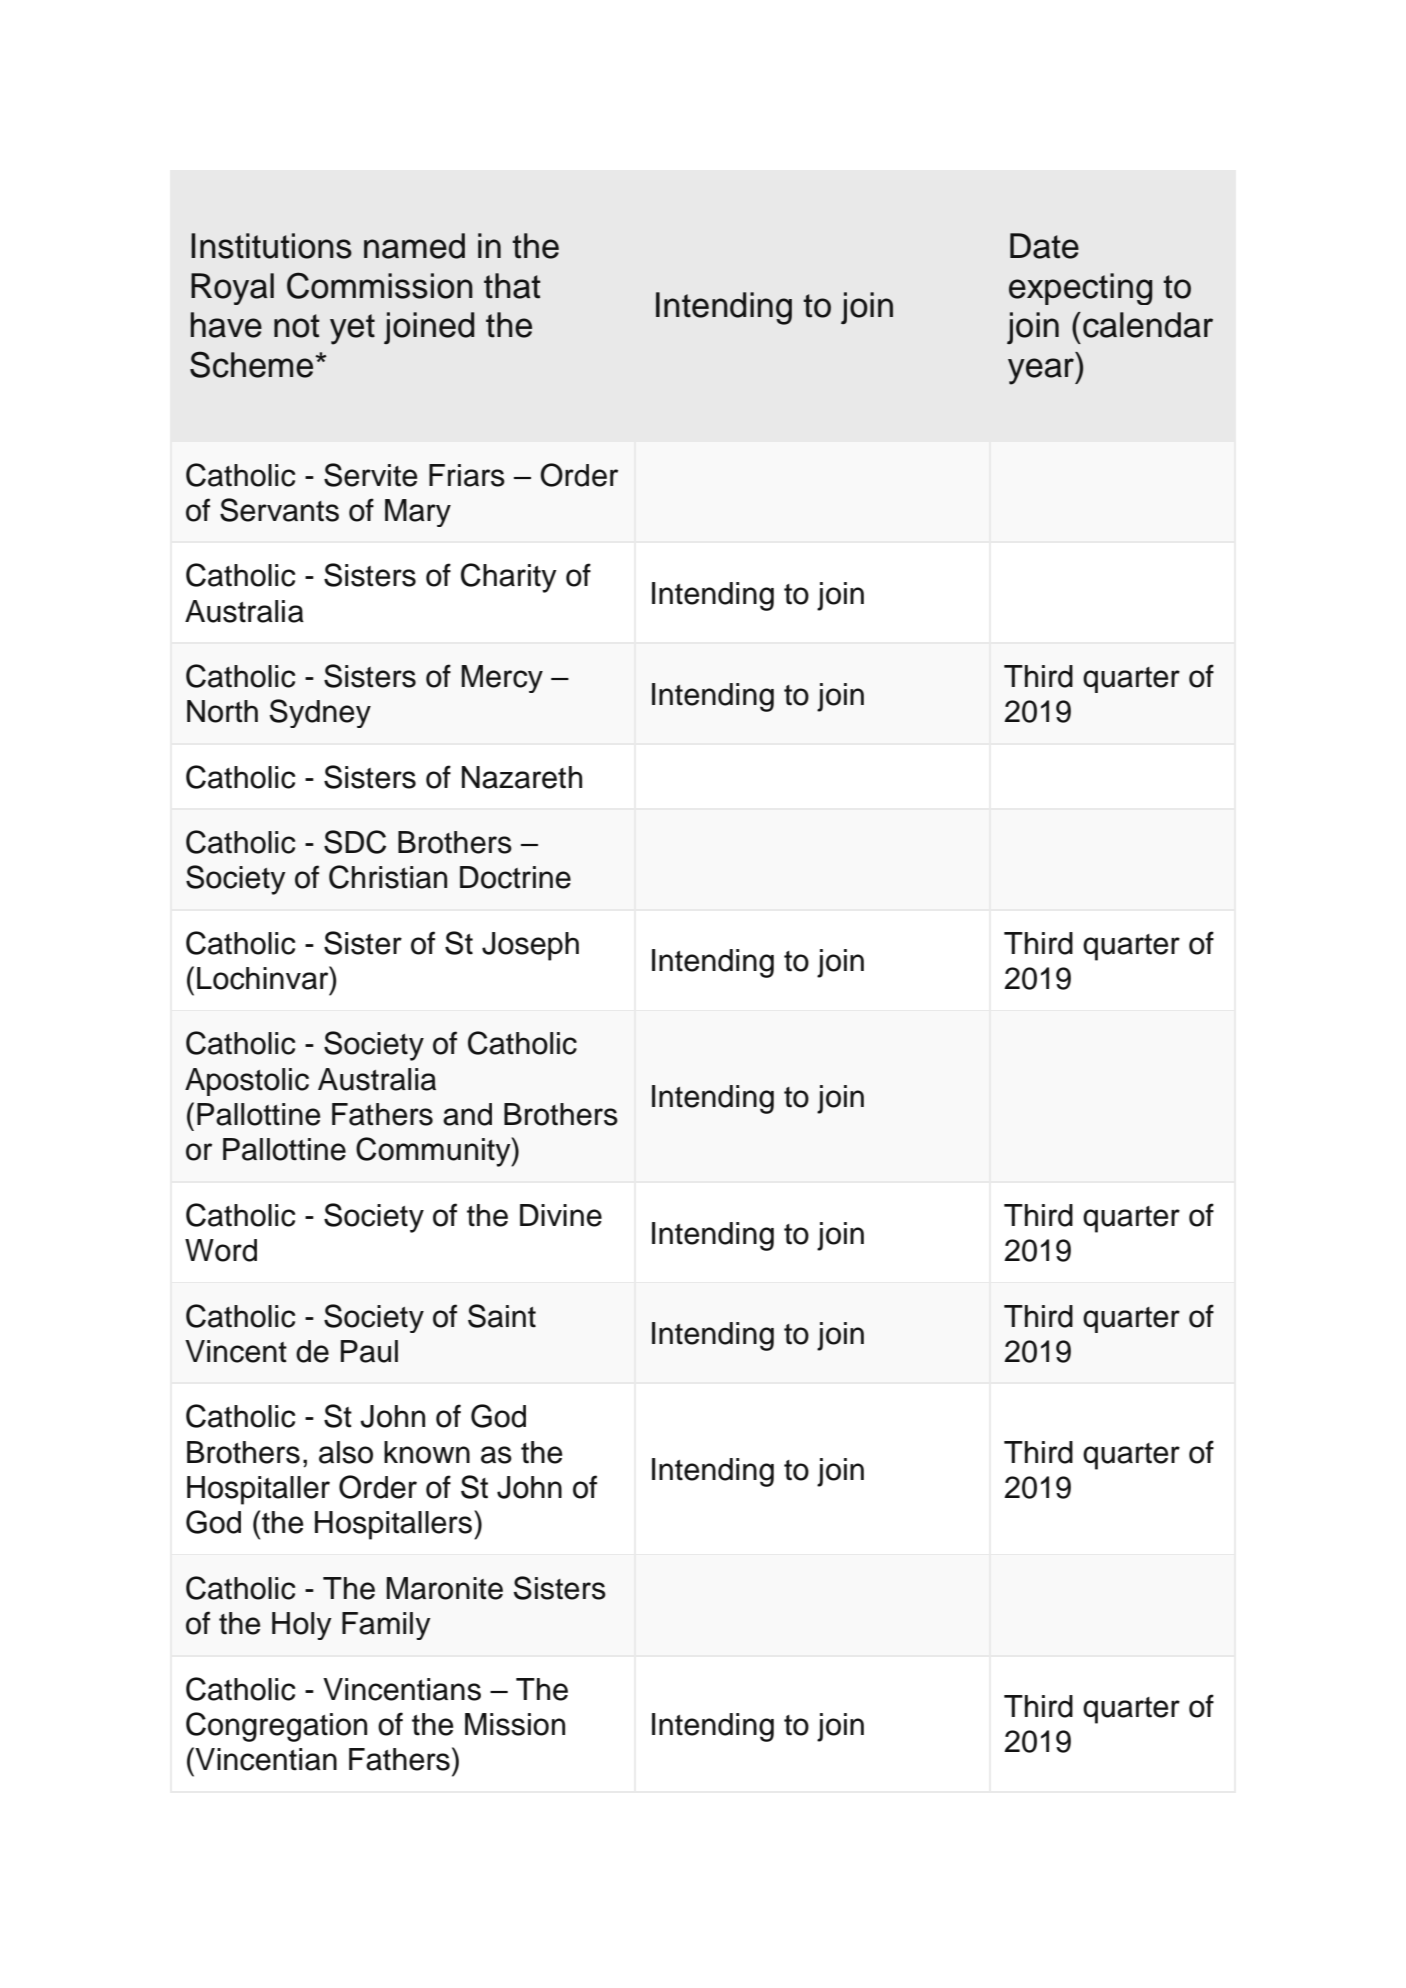 This document has width=1406, height=1988. I want to click on not, so click(297, 326).
